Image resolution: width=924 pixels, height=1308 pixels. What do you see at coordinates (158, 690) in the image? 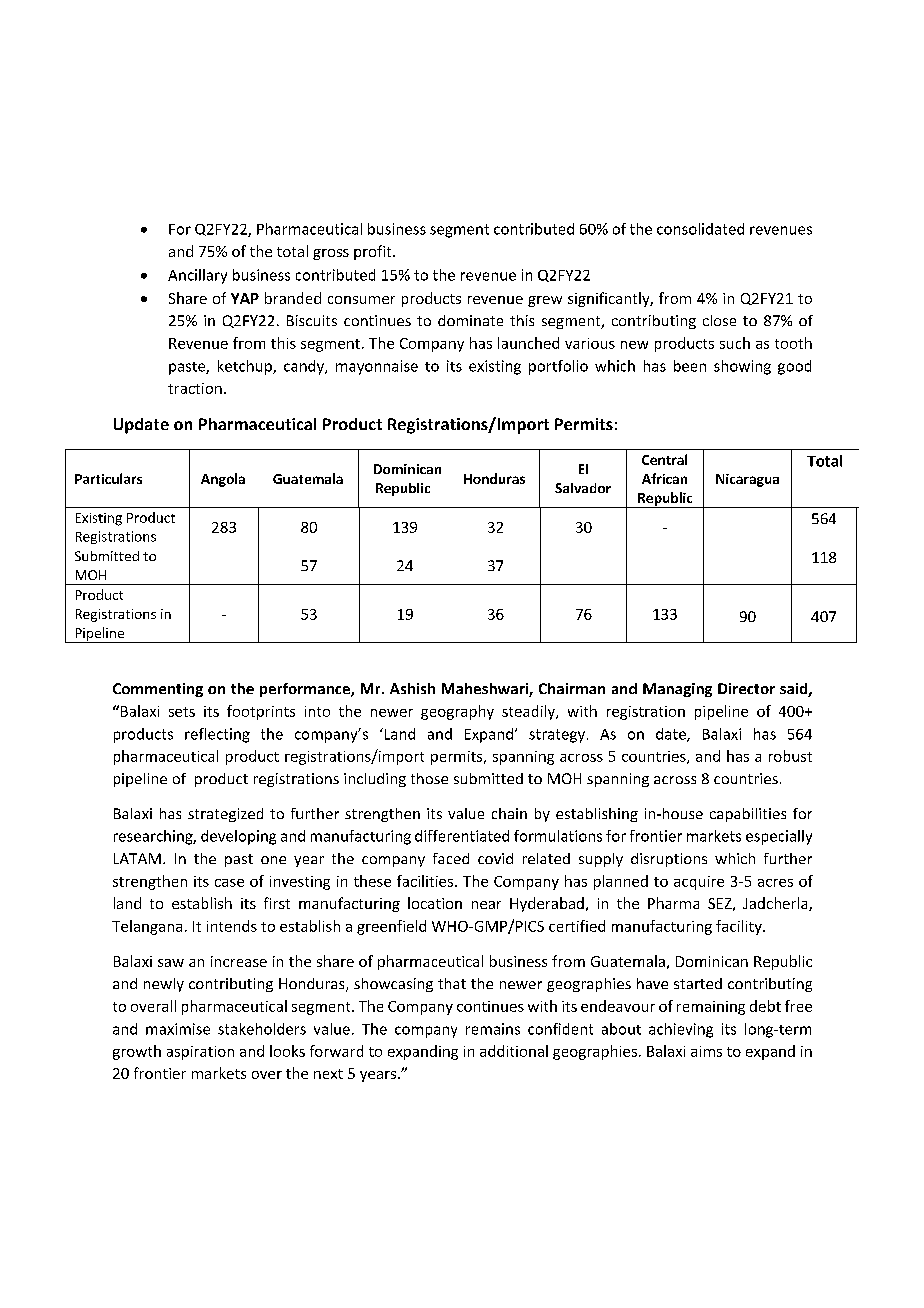
I see `Commenting` at bounding box center [158, 690].
